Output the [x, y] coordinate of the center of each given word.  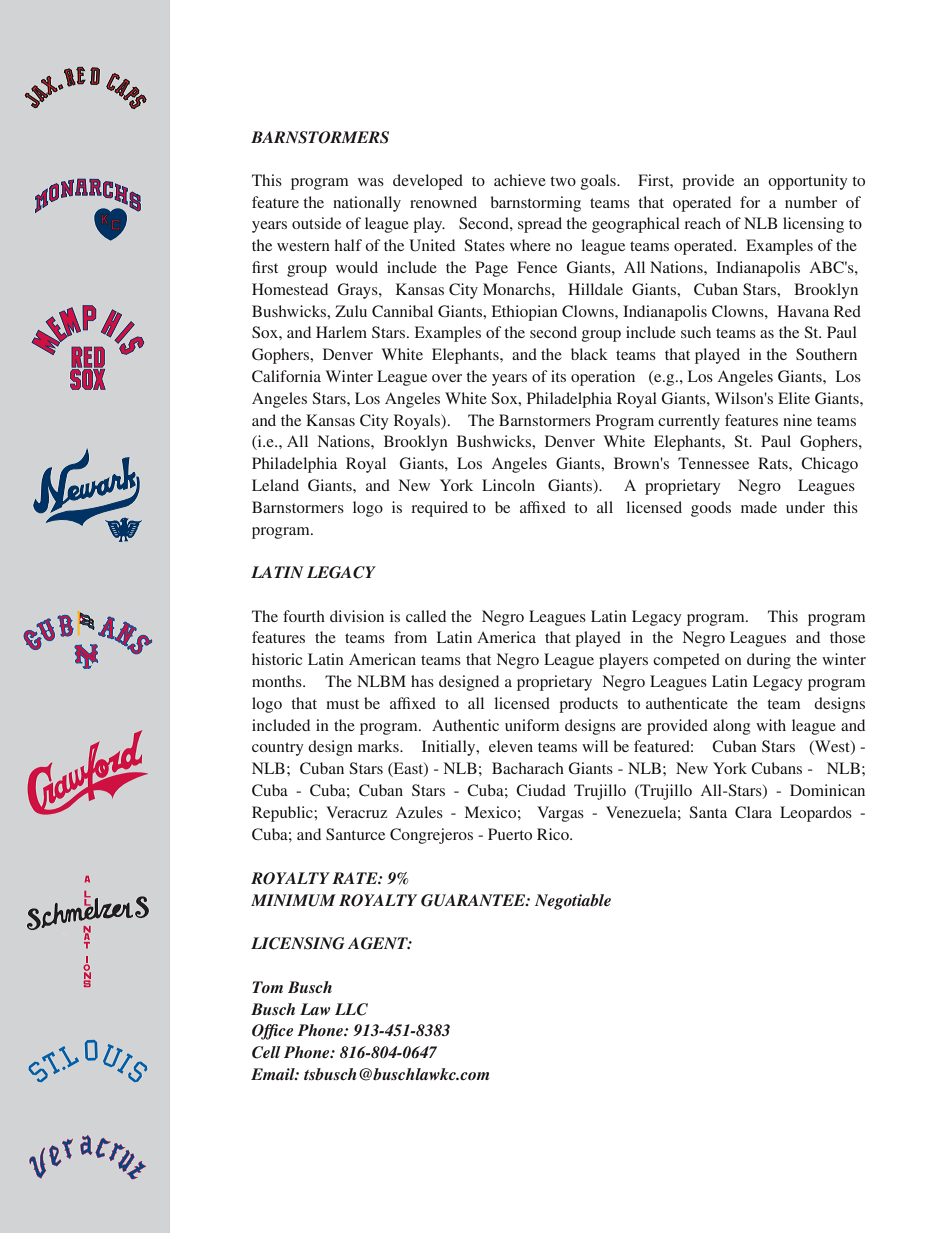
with [771, 725]
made [759, 507]
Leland [275, 485]
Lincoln [508, 485]
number [811, 202]
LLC [351, 1009]
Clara [753, 812]
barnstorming [535, 204]
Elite [794, 398]
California [286, 376]
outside [316, 223]
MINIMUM [293, 900]
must [342, 704]
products [588, 705]
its [558, 376]
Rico [554, 834]
